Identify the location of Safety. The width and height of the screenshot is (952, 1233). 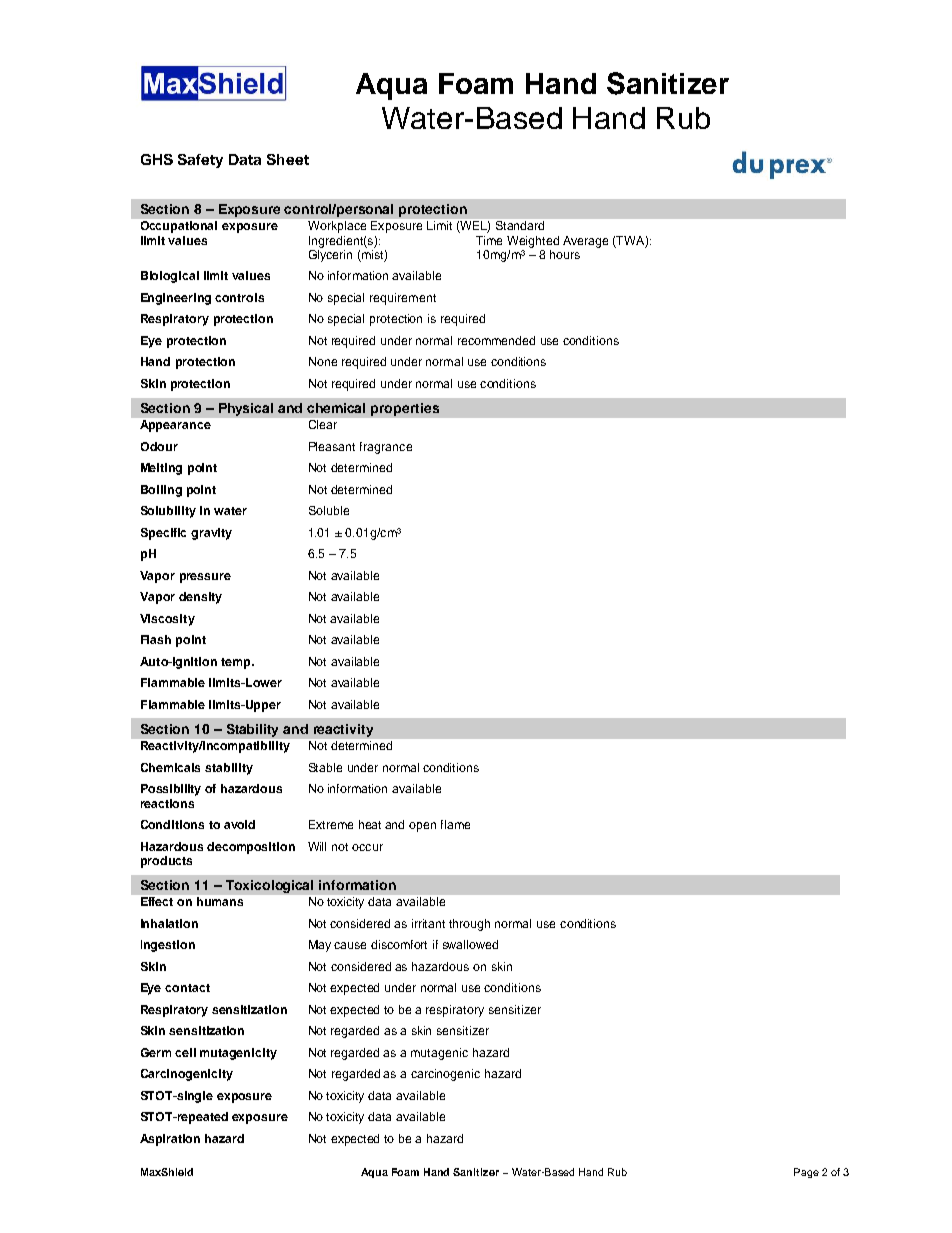
(200, 161).
